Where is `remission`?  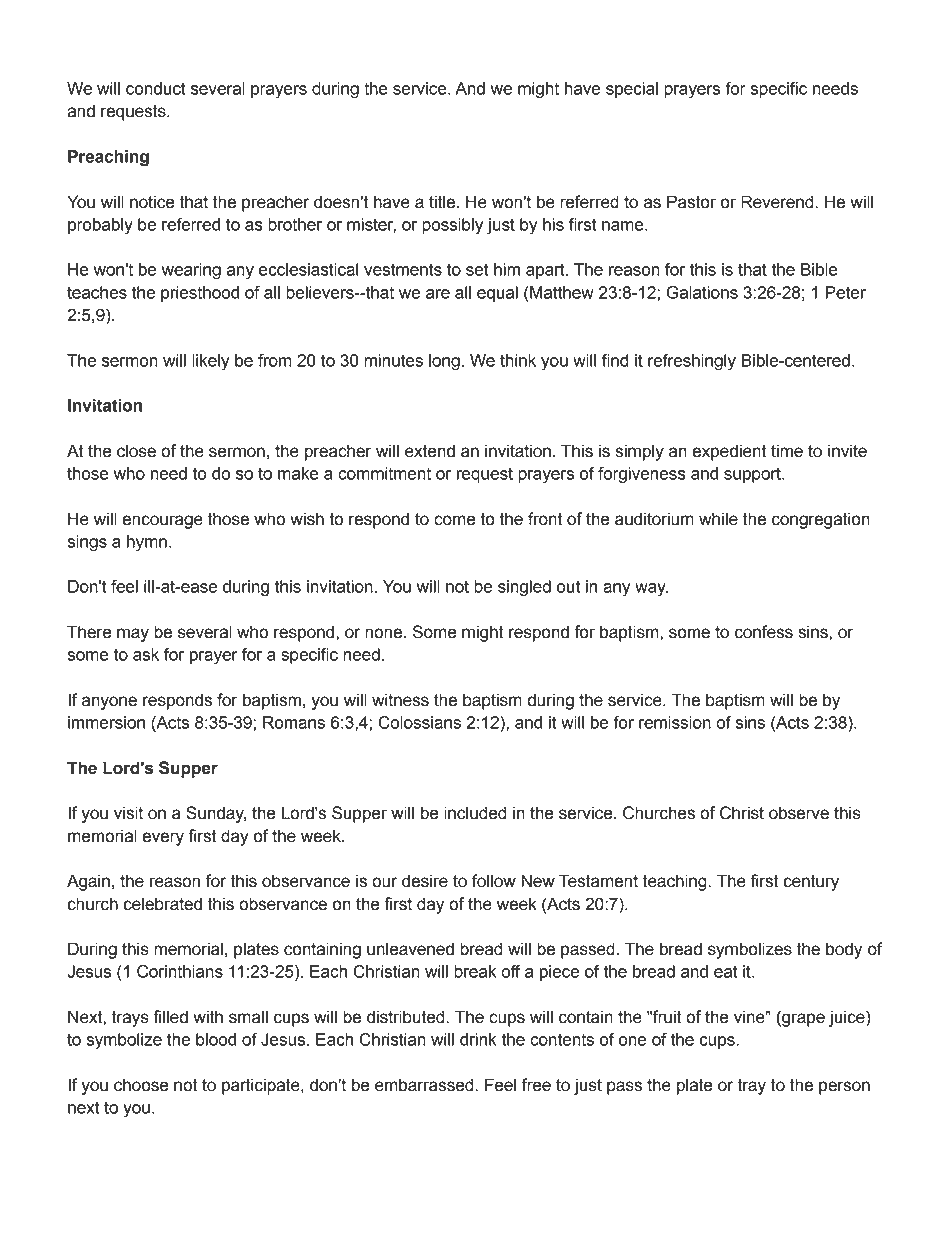
remission is located at coordinates (675, 722).
